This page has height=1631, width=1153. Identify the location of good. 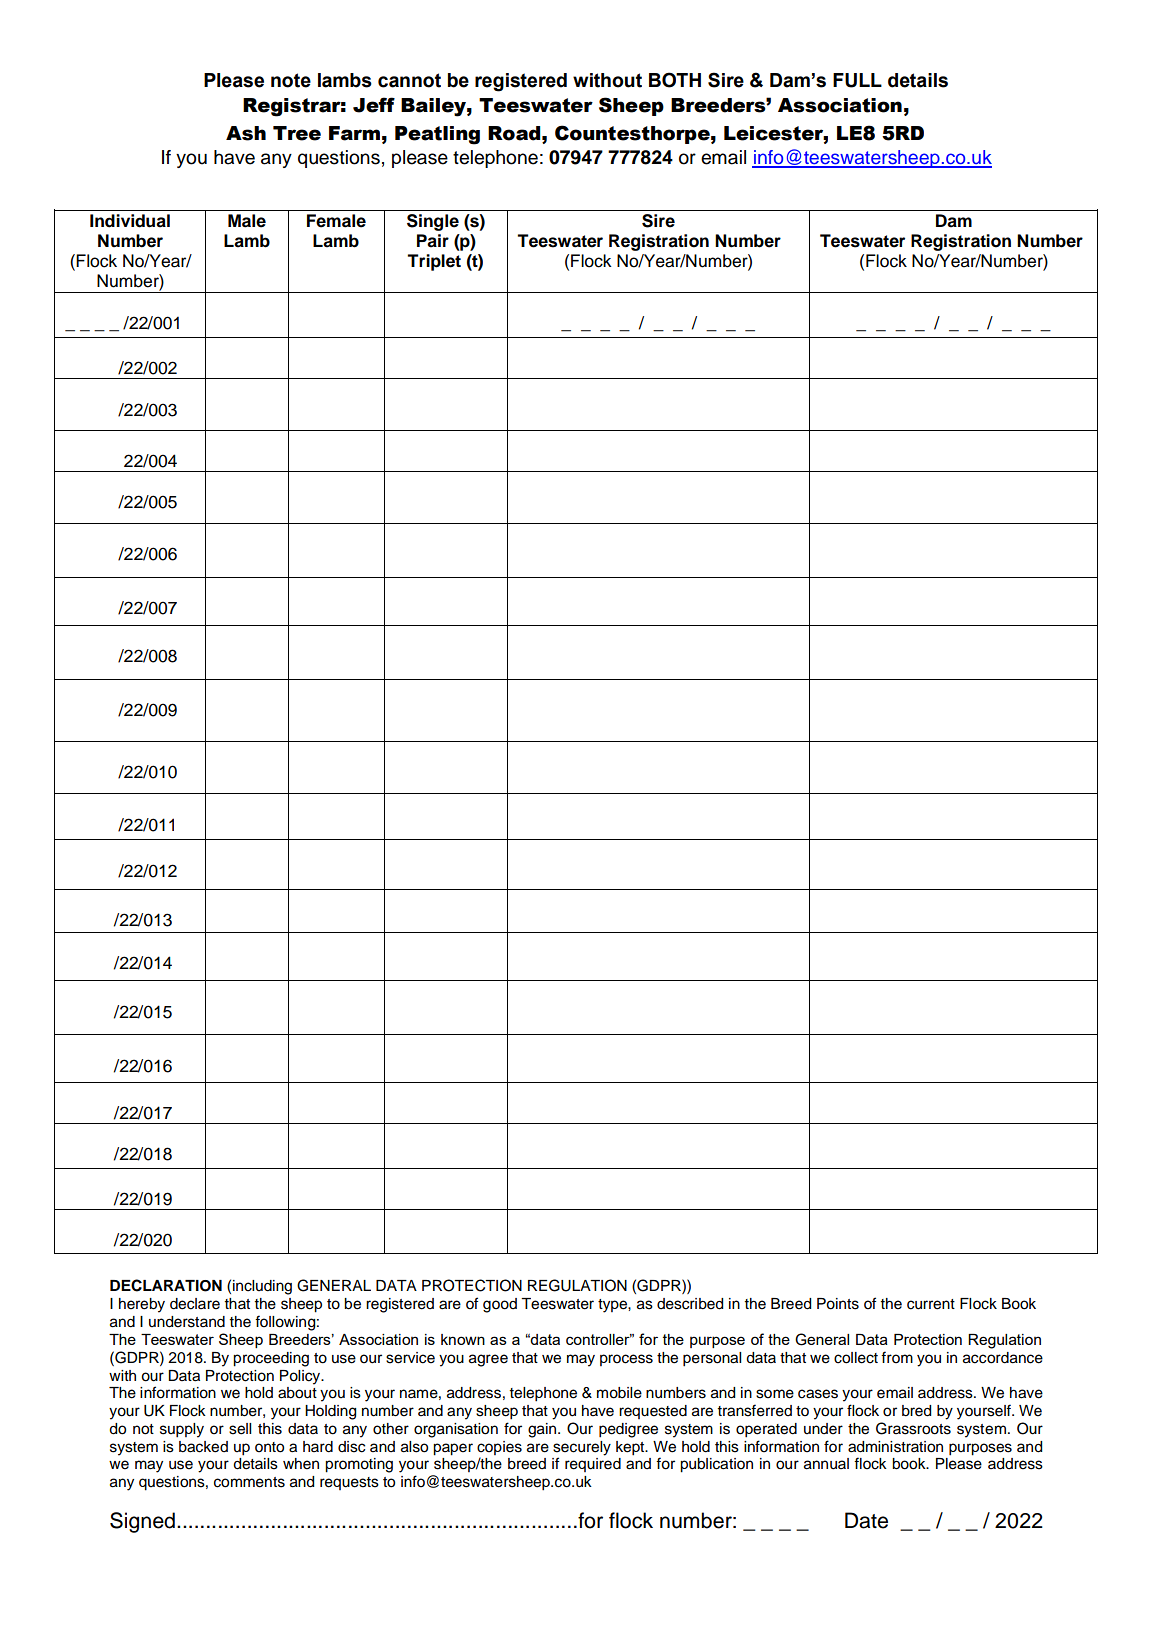
(500, 1305).
